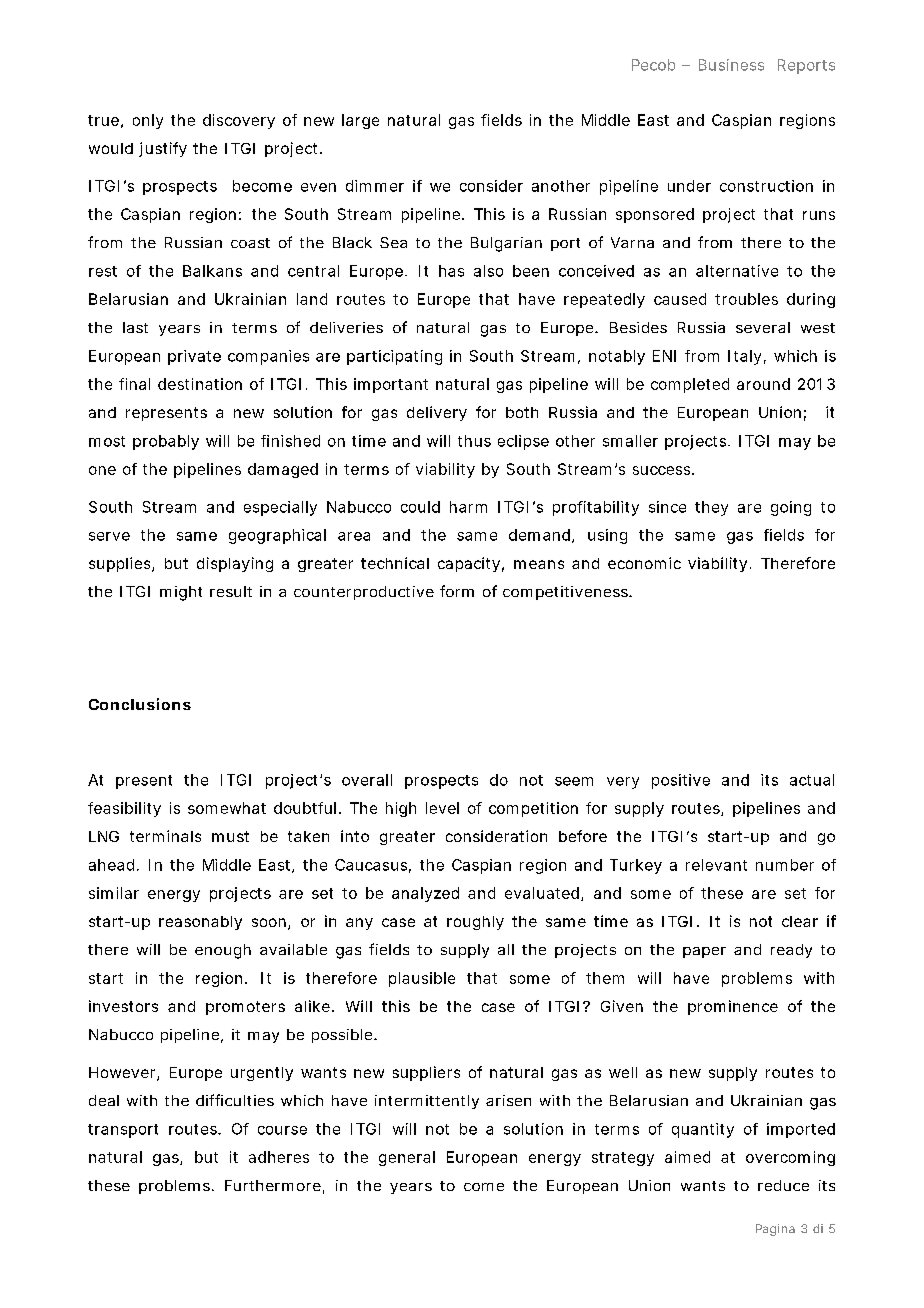 This image has width=924, height=1308. I want to click on level, so click(442, 808).
